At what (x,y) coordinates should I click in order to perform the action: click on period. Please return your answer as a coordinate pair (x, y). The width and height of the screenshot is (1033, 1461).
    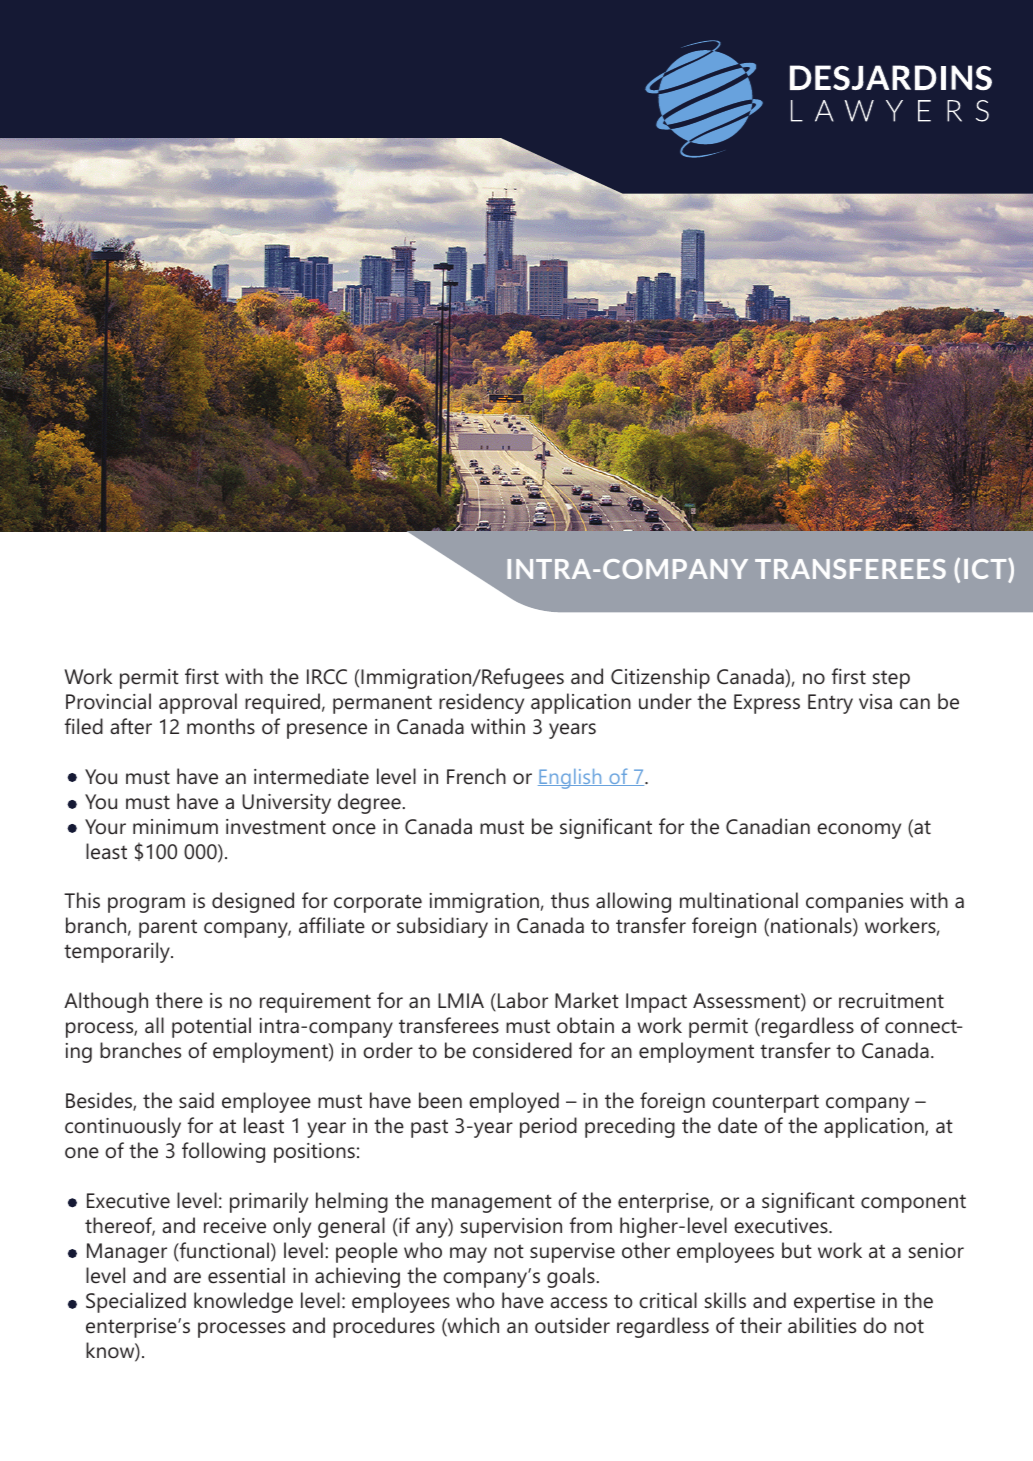
    Looking at the image, I should click on (548, 1127).
